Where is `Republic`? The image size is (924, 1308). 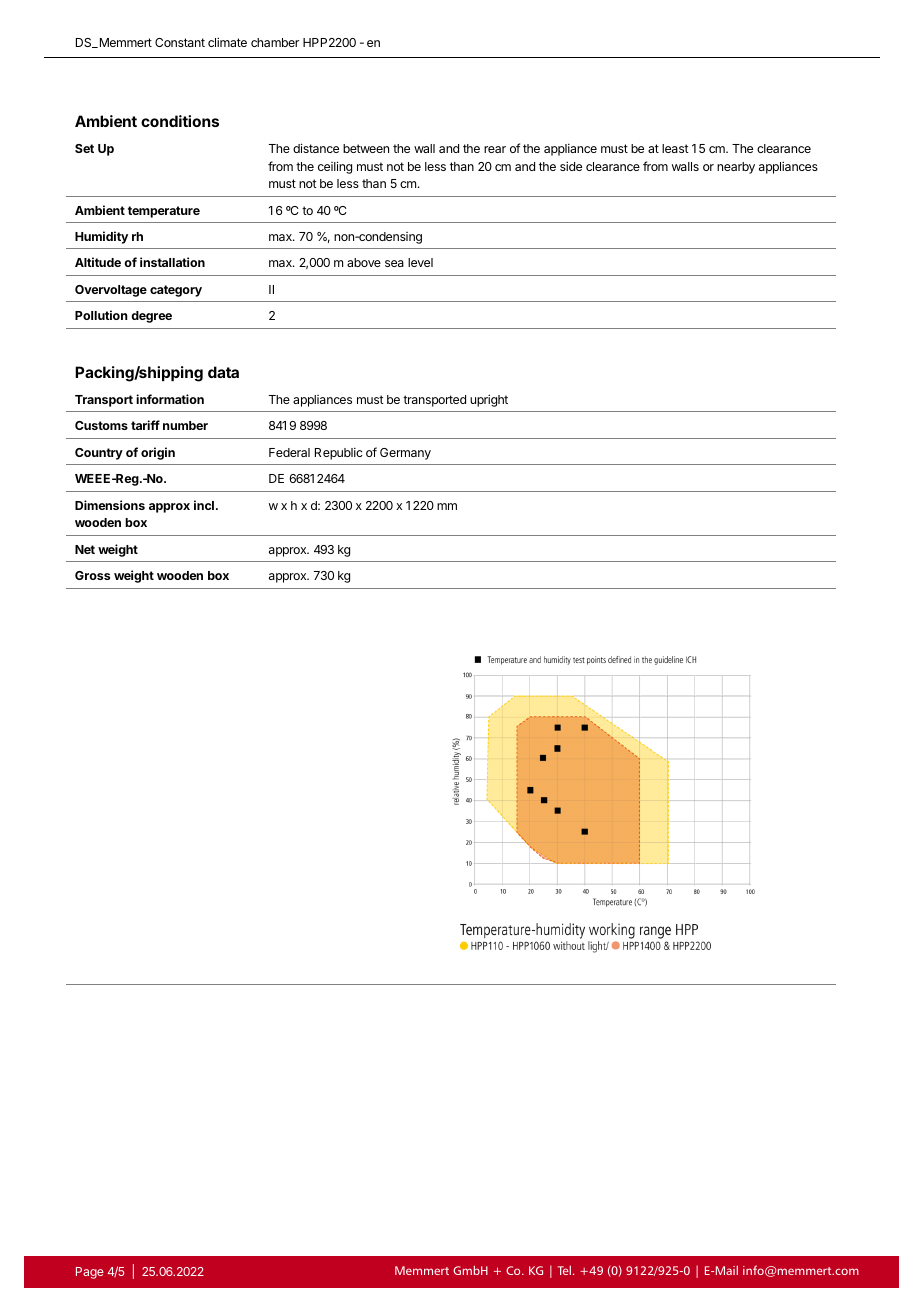
Republic is located at coordinates (339, 453).
